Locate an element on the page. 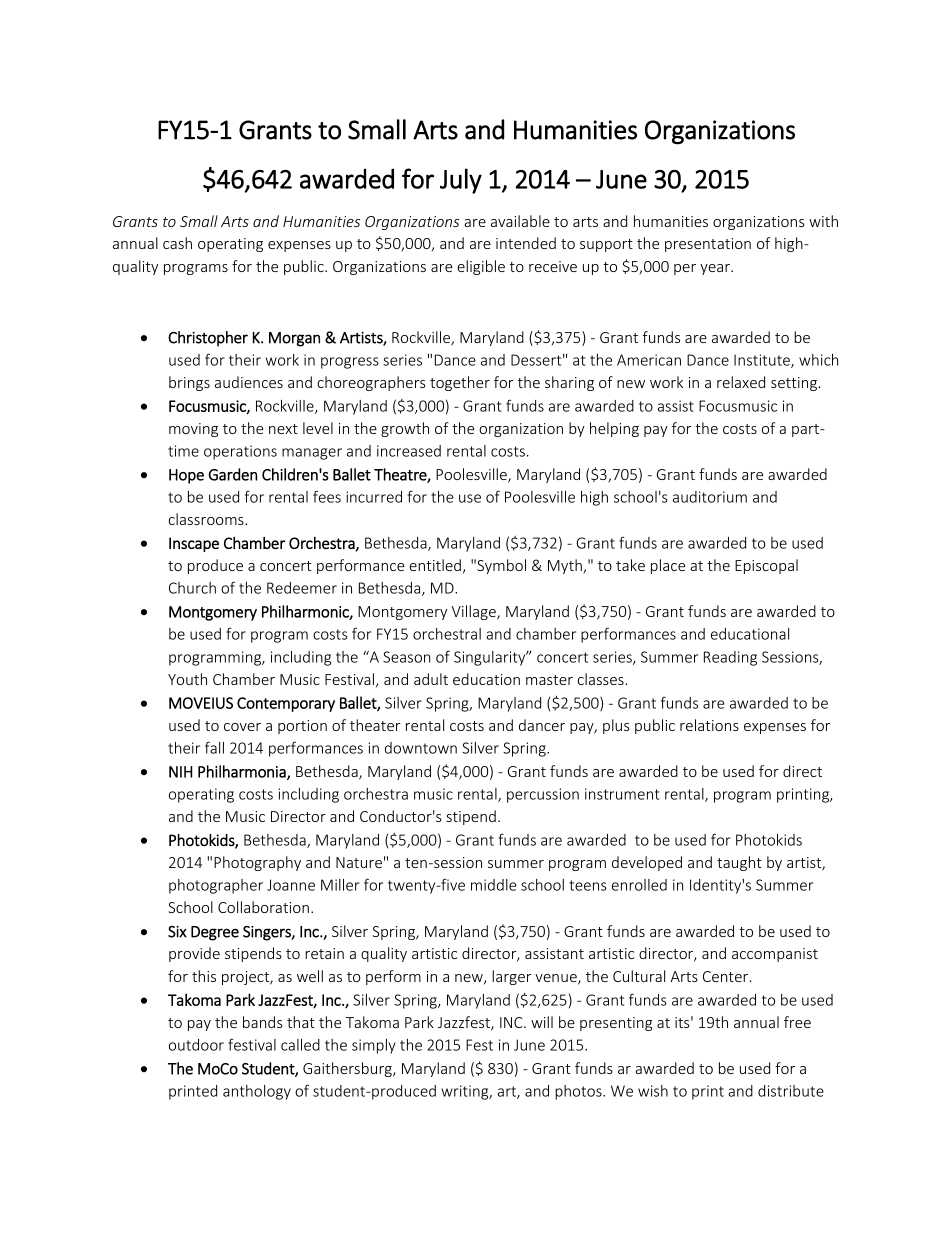 This image has height=1233, width=952. distribute is located at coordinates (791, 1091).
